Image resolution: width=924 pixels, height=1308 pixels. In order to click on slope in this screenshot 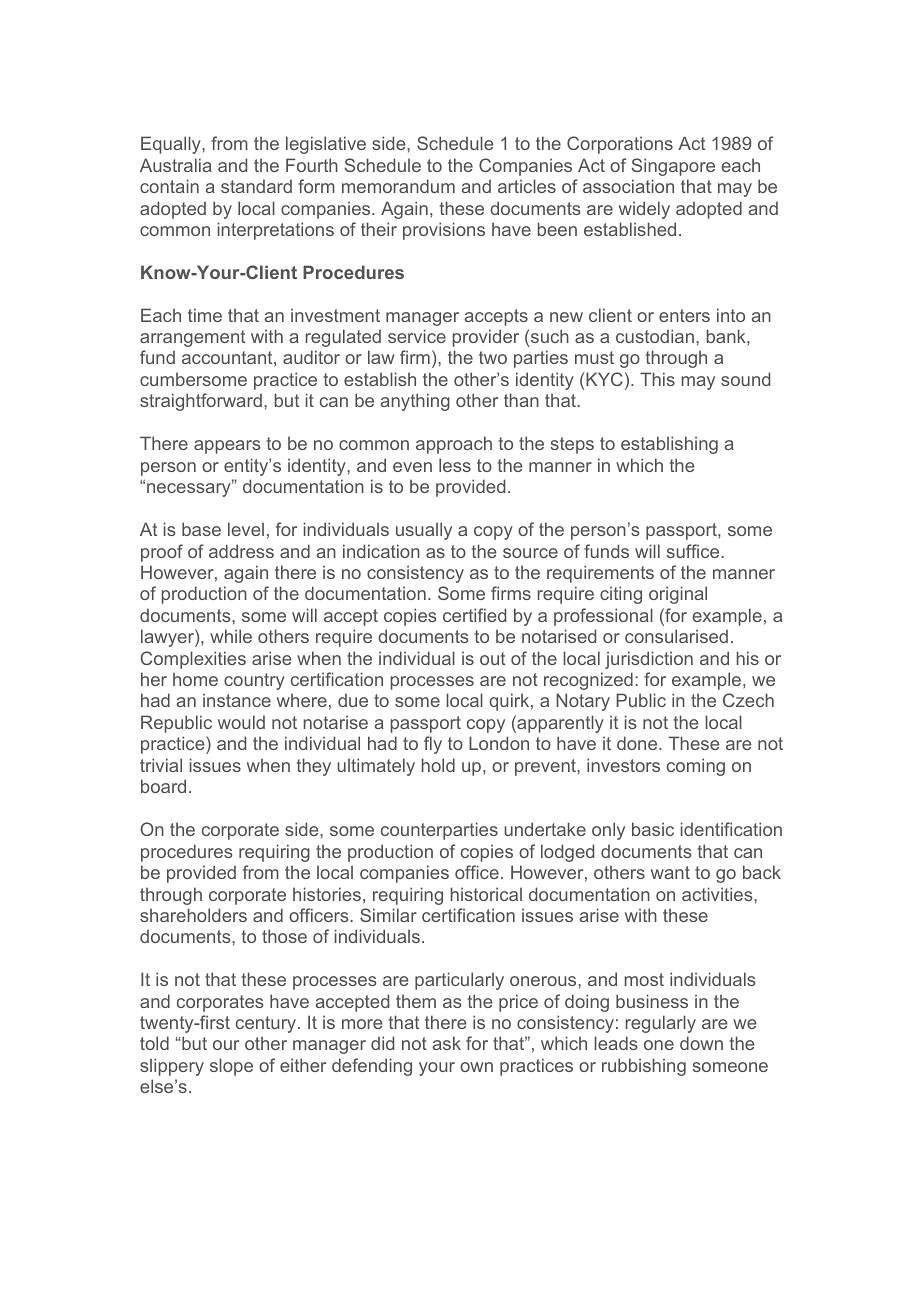, I will do `click(231, 1067)`.
